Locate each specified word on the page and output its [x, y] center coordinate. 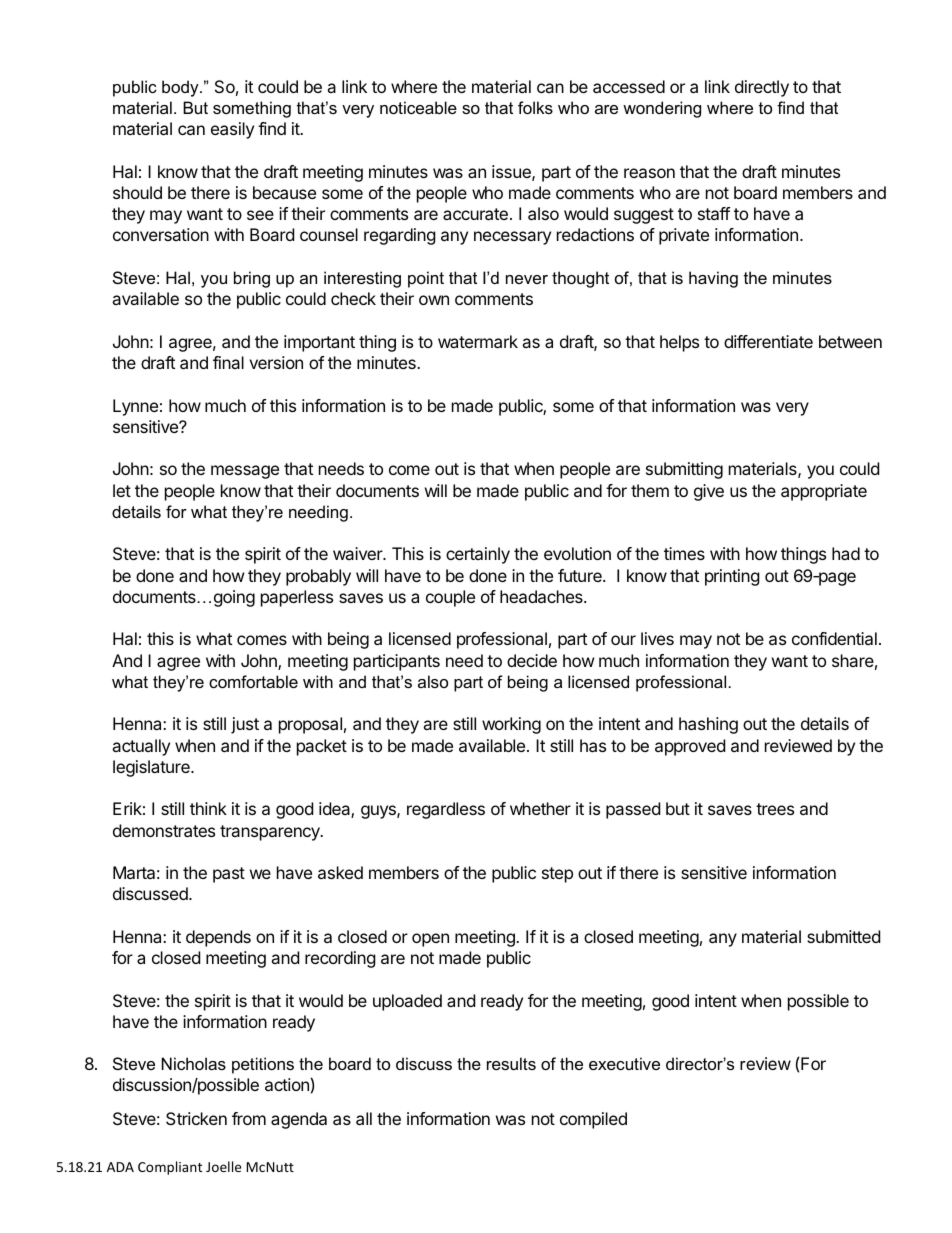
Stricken [196, 1118]
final [228, 362]
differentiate [768, 341]
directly [762, 88]
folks [535, 107]
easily [232, 130]
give [709, 492]
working [511, 725]
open [430, 940]
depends [218, 938]
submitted [843, 936]
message [245, 472]
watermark [478, 341]
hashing [708, 725]
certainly [478, 555]
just [245, 725]
